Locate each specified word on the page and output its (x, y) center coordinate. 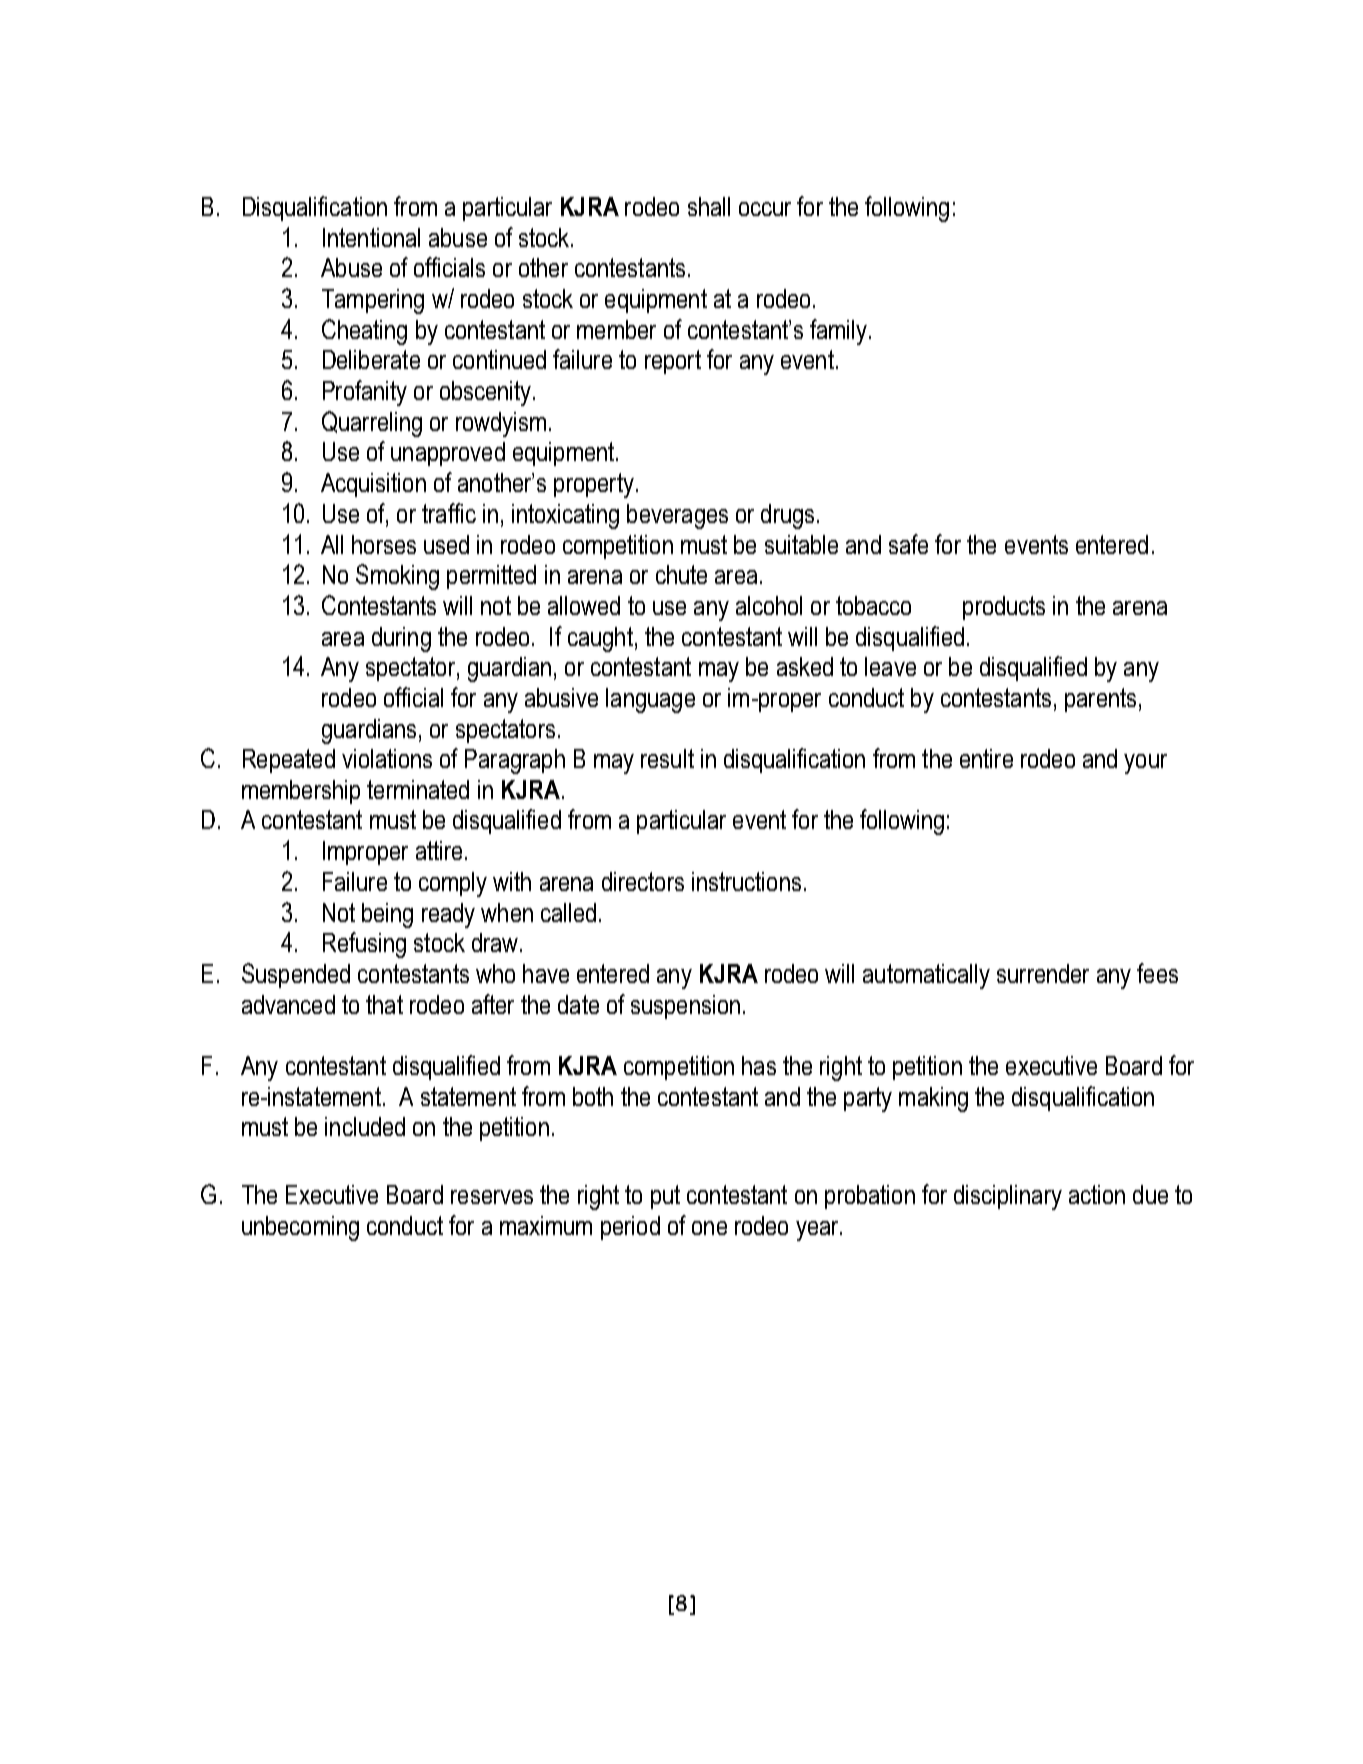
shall (709, 206)
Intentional (371, 237)
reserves (492, 1197)
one (709, 1228)
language (650, 700)
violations (387, 758)
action (1097, 1194)
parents (1100, 700)
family (838, 332)
